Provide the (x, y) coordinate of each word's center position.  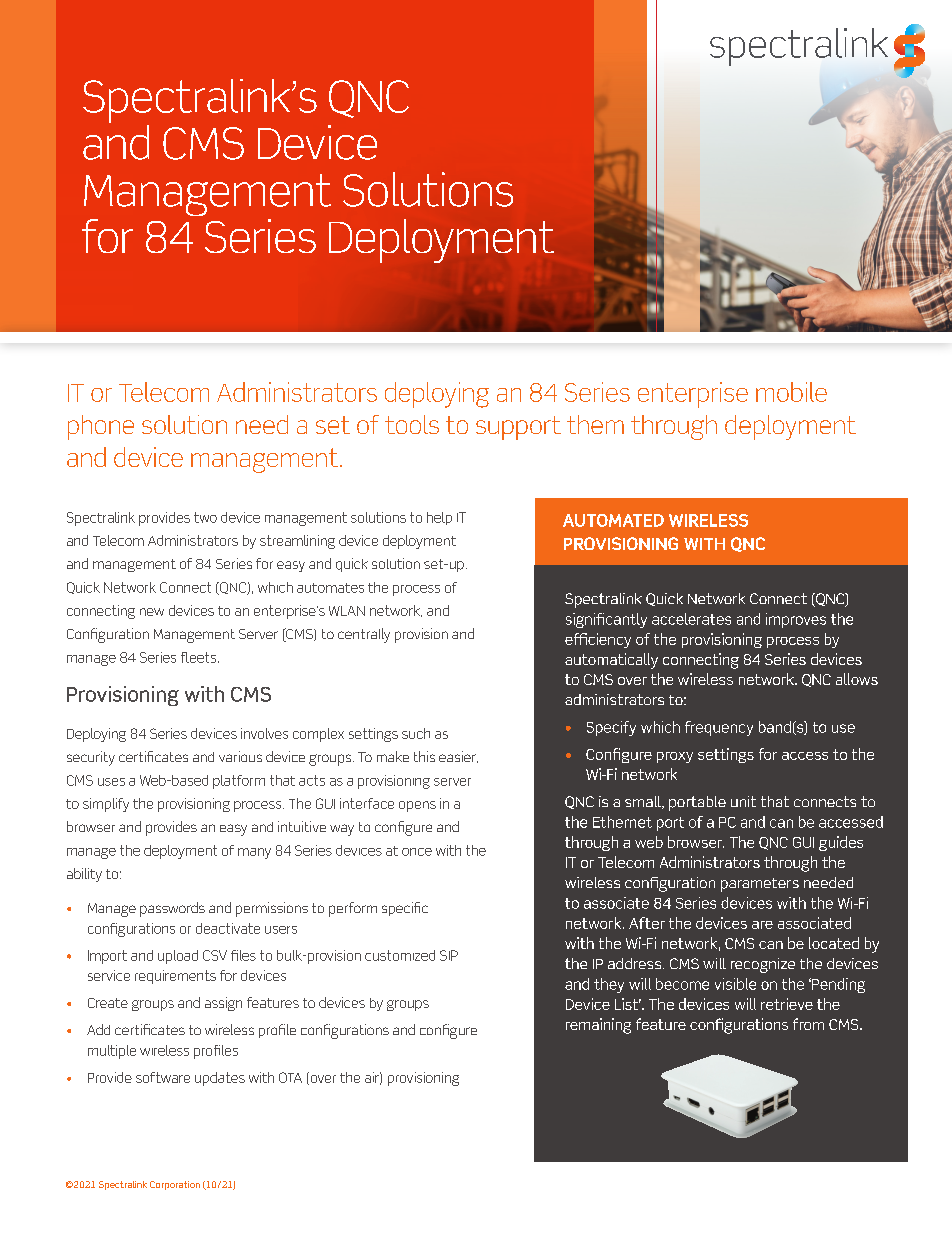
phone (101, 427)
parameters (760, 885)
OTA (290, 1077)
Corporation (175, 1185)
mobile (791, 392)
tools (412, 424)
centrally (364, 635)
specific (405, 909)
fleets (200, 657)
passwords (172, 909)
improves (796, 620)
